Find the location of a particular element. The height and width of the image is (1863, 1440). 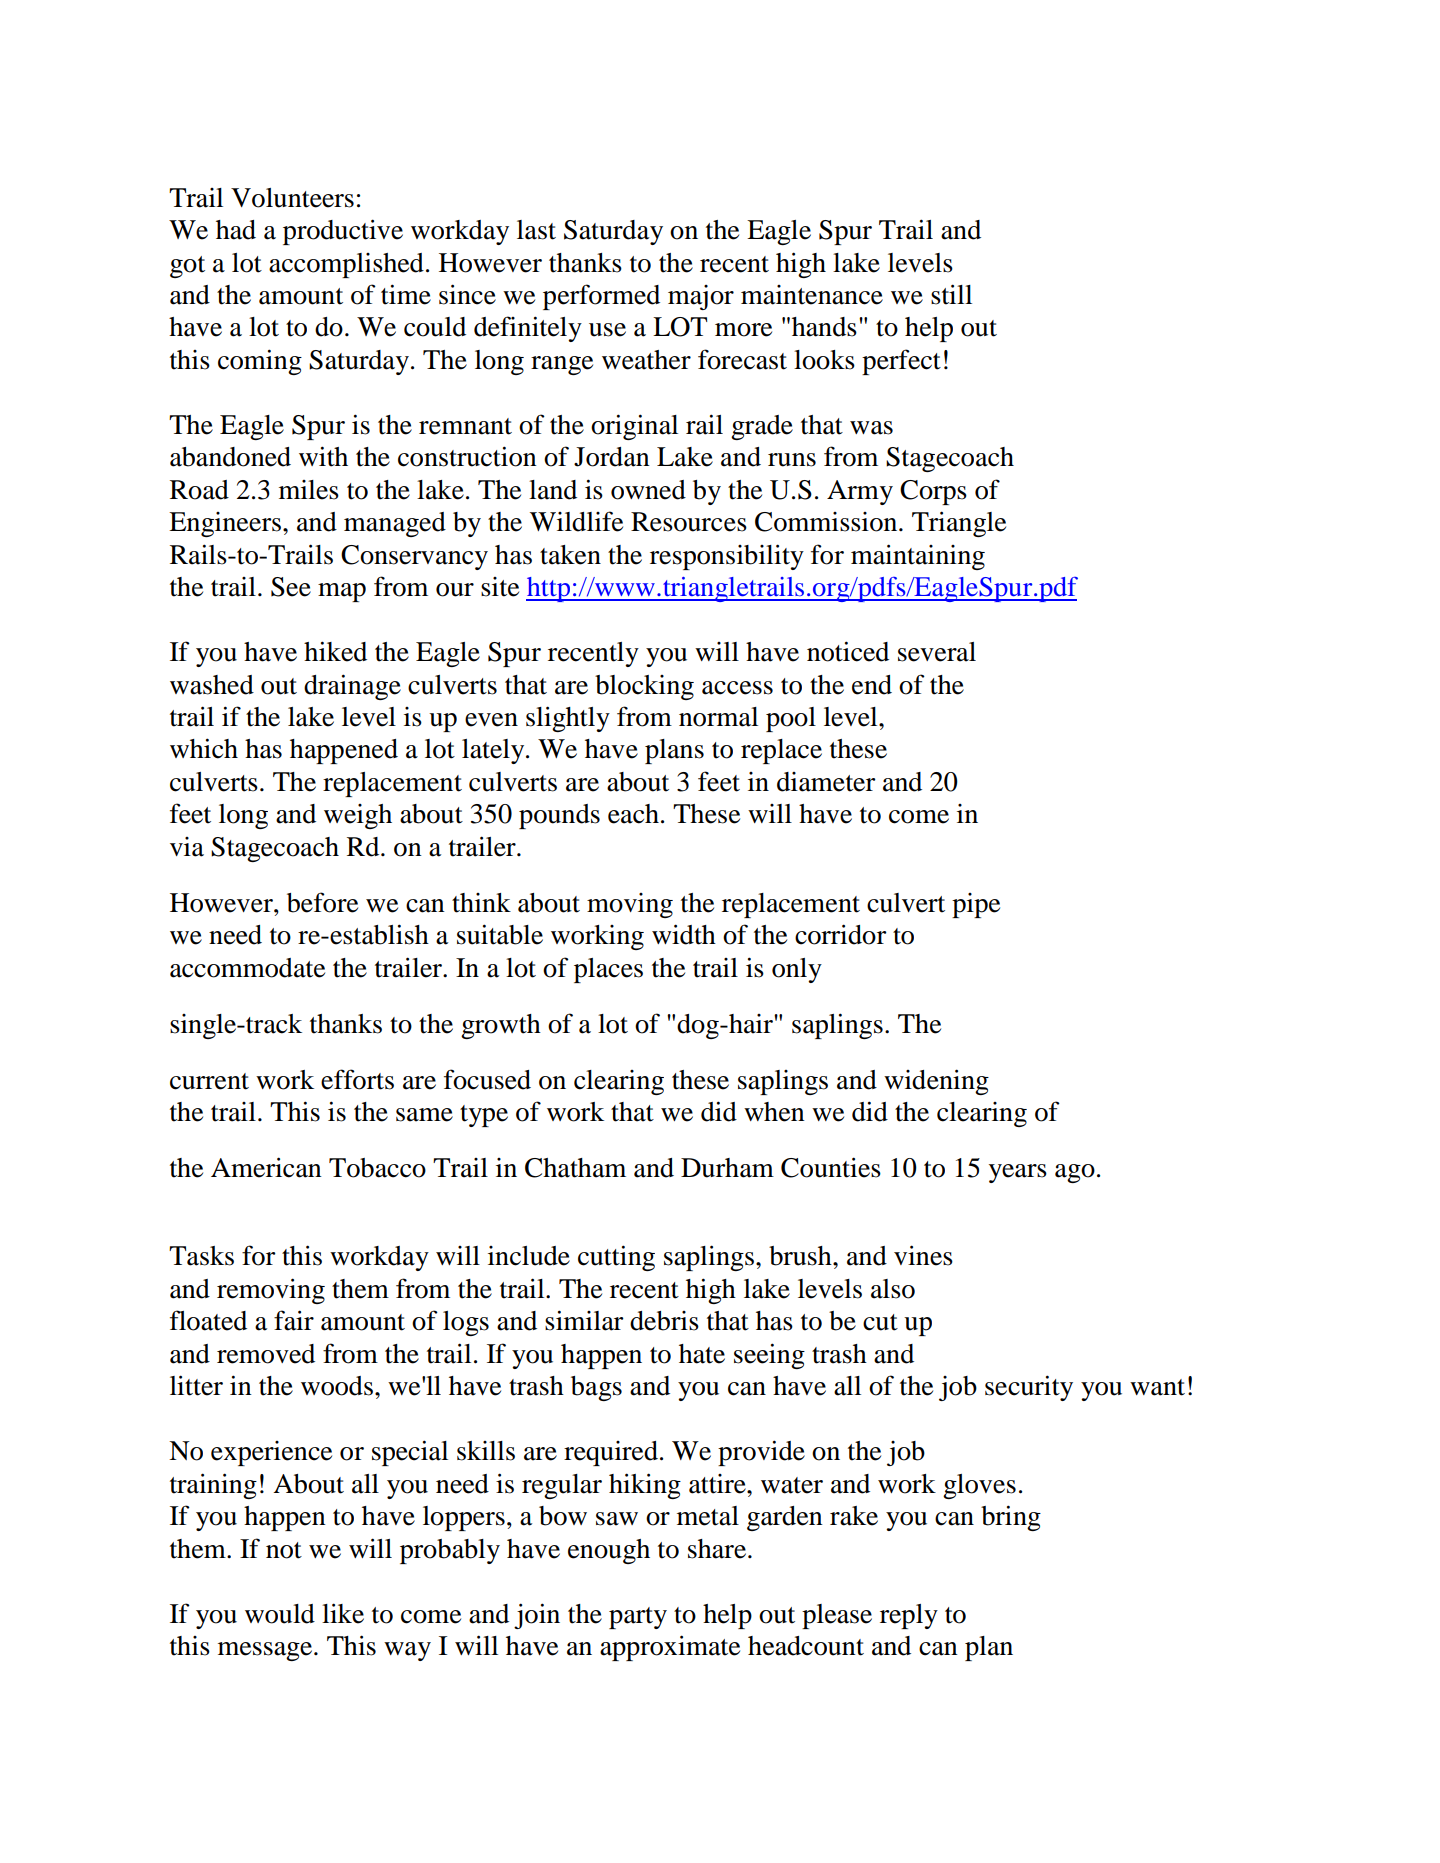

bring is located at coordinates (1011, 1518).
